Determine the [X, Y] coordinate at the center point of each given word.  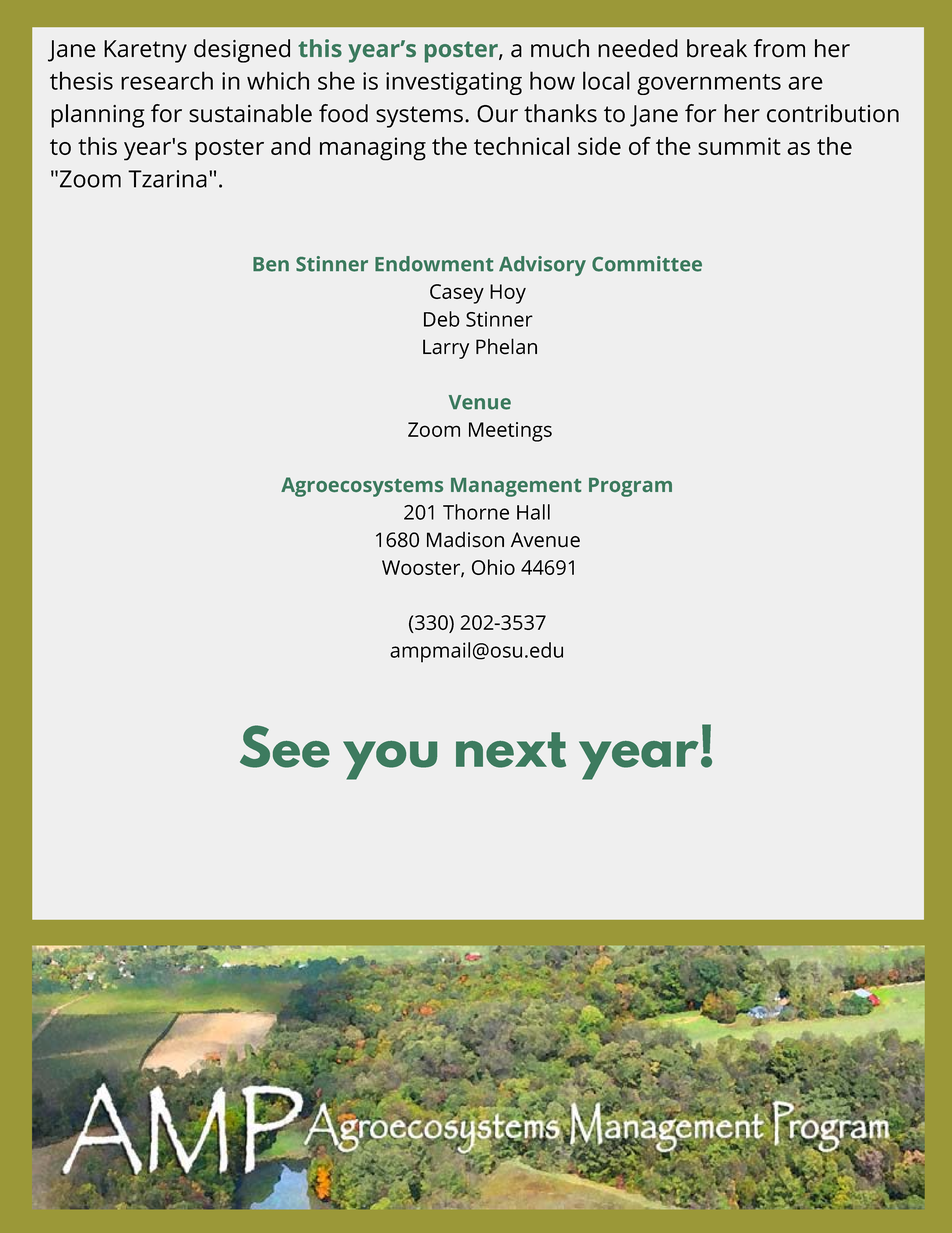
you [390, 760]
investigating [454, 83]
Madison [465, 539]
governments [709, 84]
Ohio [493, 567]
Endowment [434, 264]
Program [630, 487]
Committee [647, 264]
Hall [533, 512]
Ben [271, 264]
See [285, 746]
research [167, 80]
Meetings [510, 432]
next [511, 750]
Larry [446, 349]
